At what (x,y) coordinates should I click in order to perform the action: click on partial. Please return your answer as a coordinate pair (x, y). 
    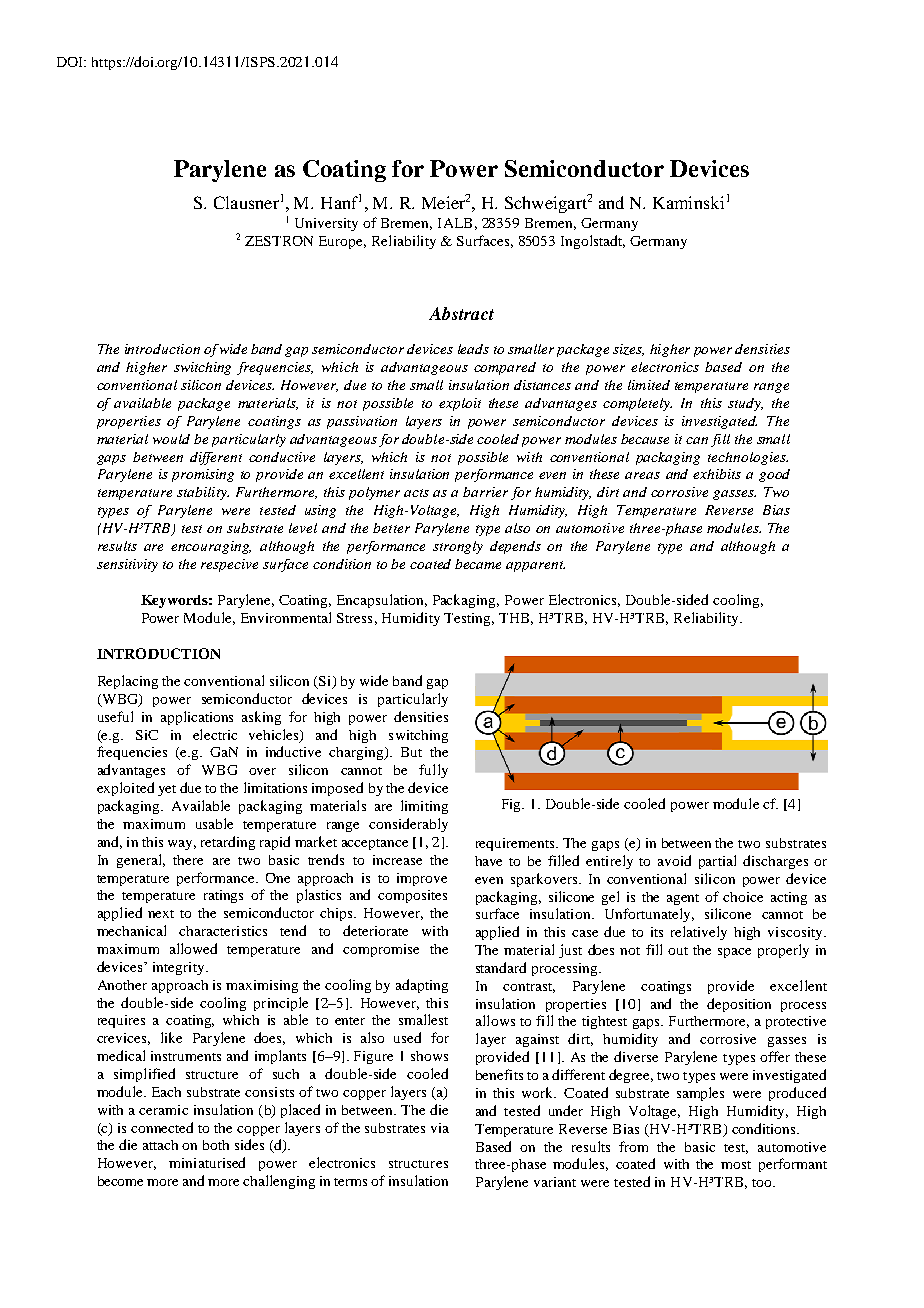
    Looking at the image, I should click on (717, 862).
